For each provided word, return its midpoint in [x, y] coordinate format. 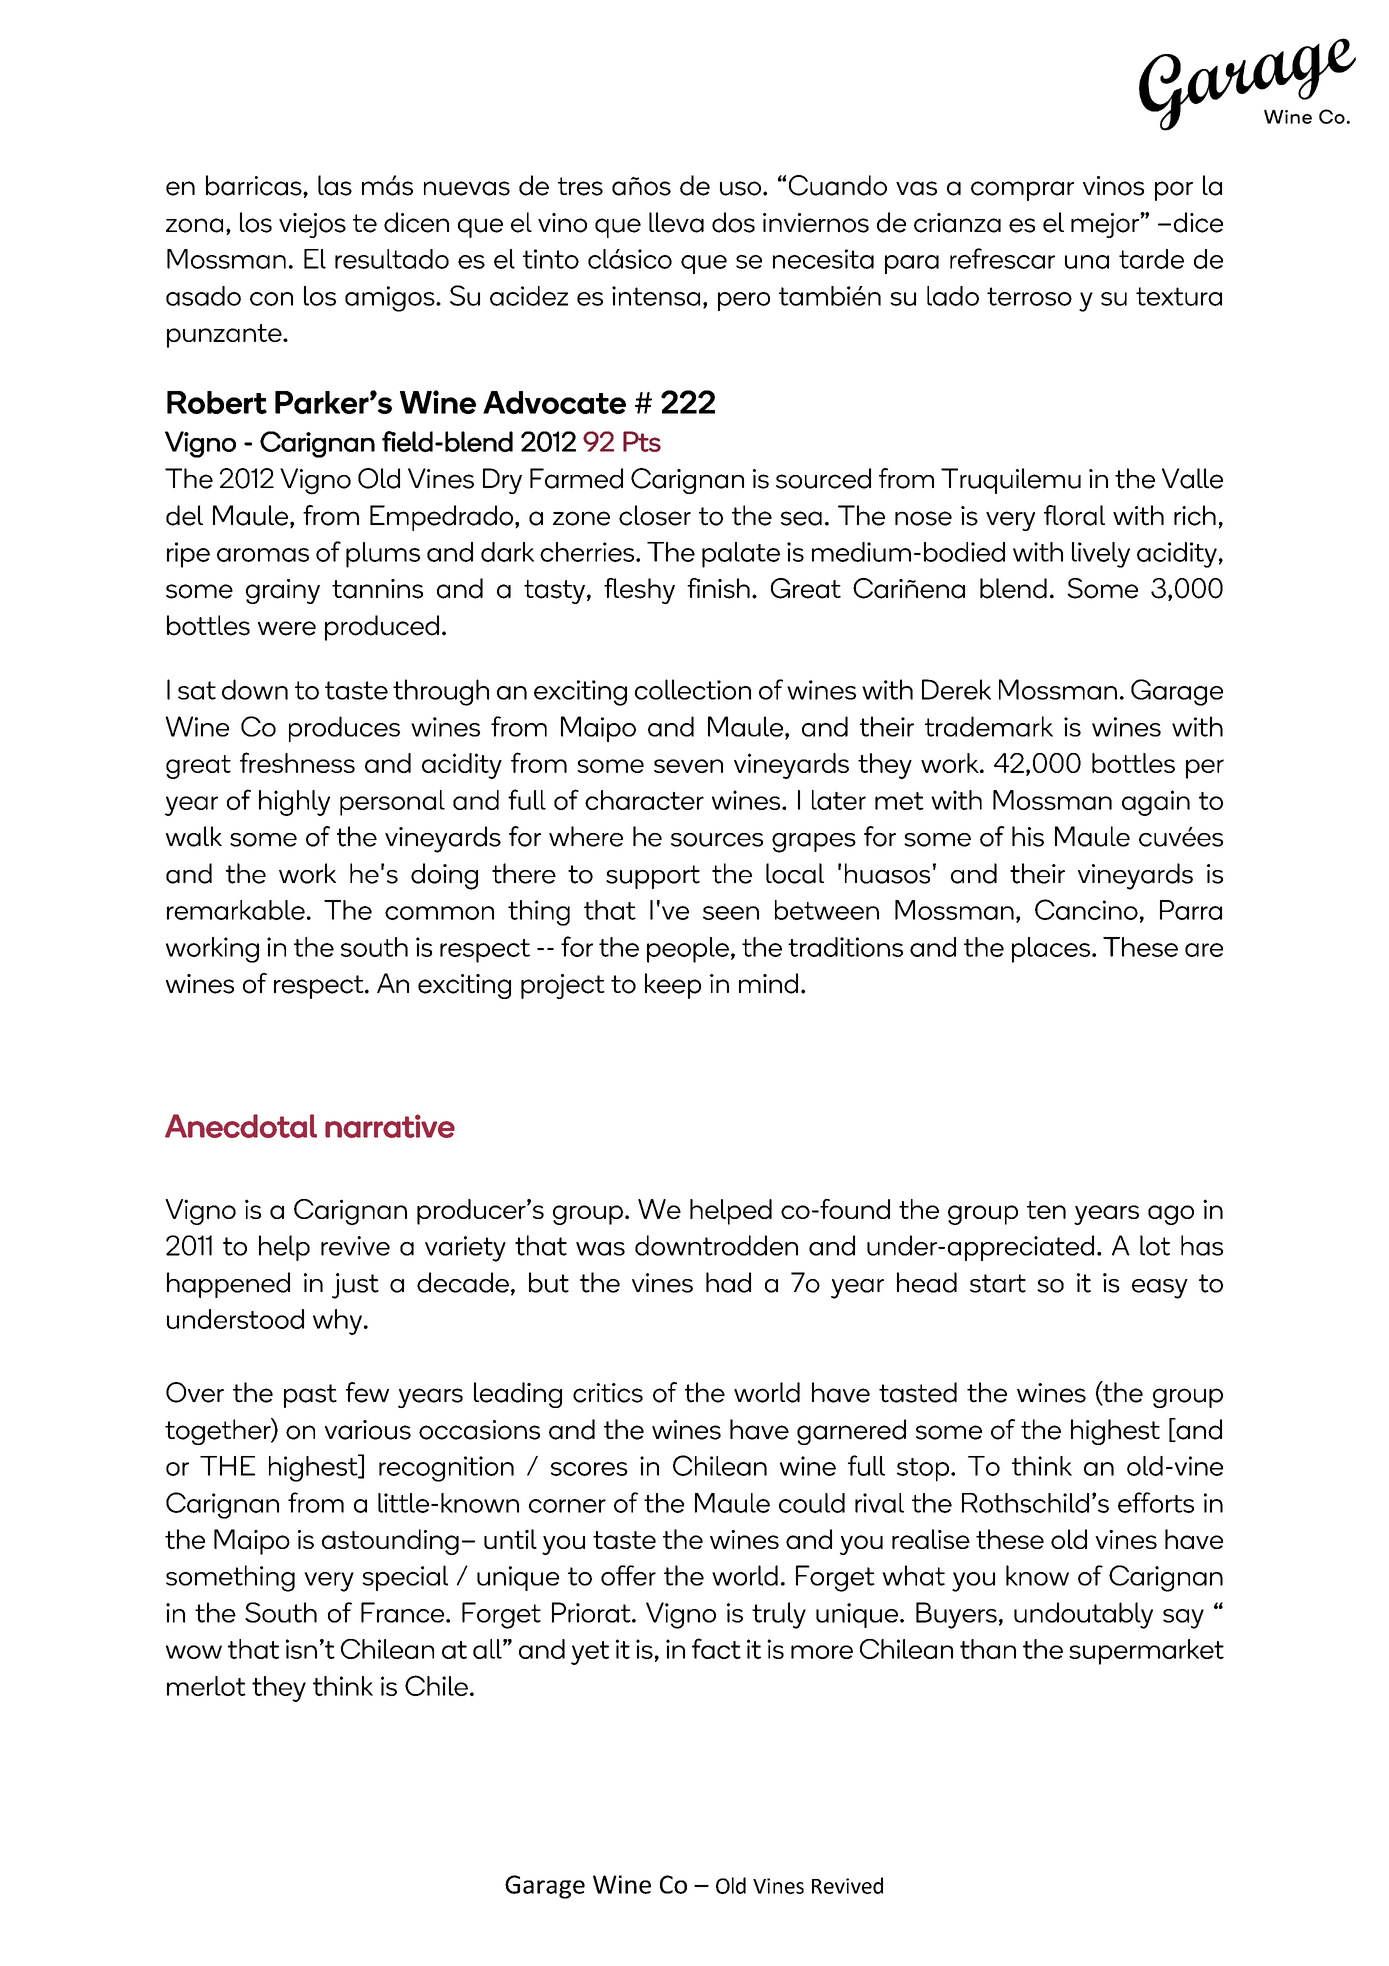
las [335, 185]
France [404, 1612]
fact [716, 1648]
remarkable [236, 910]
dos [733, 222]
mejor [1106, 225]
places [1051, 950]
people [688, 950]
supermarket [1146, 1652]
